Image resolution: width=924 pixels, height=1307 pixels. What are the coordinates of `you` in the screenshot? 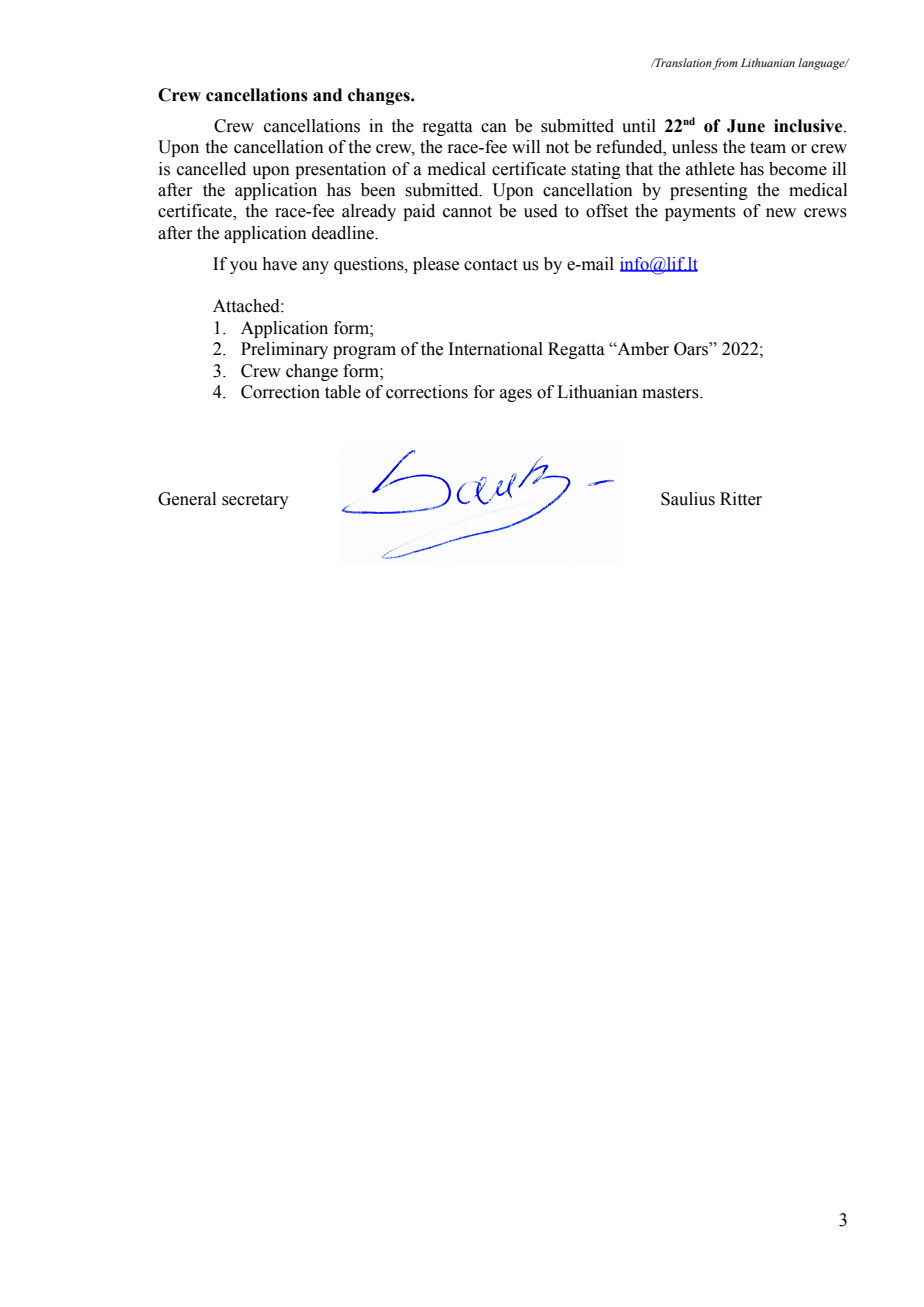 It's located at (244, 267).
